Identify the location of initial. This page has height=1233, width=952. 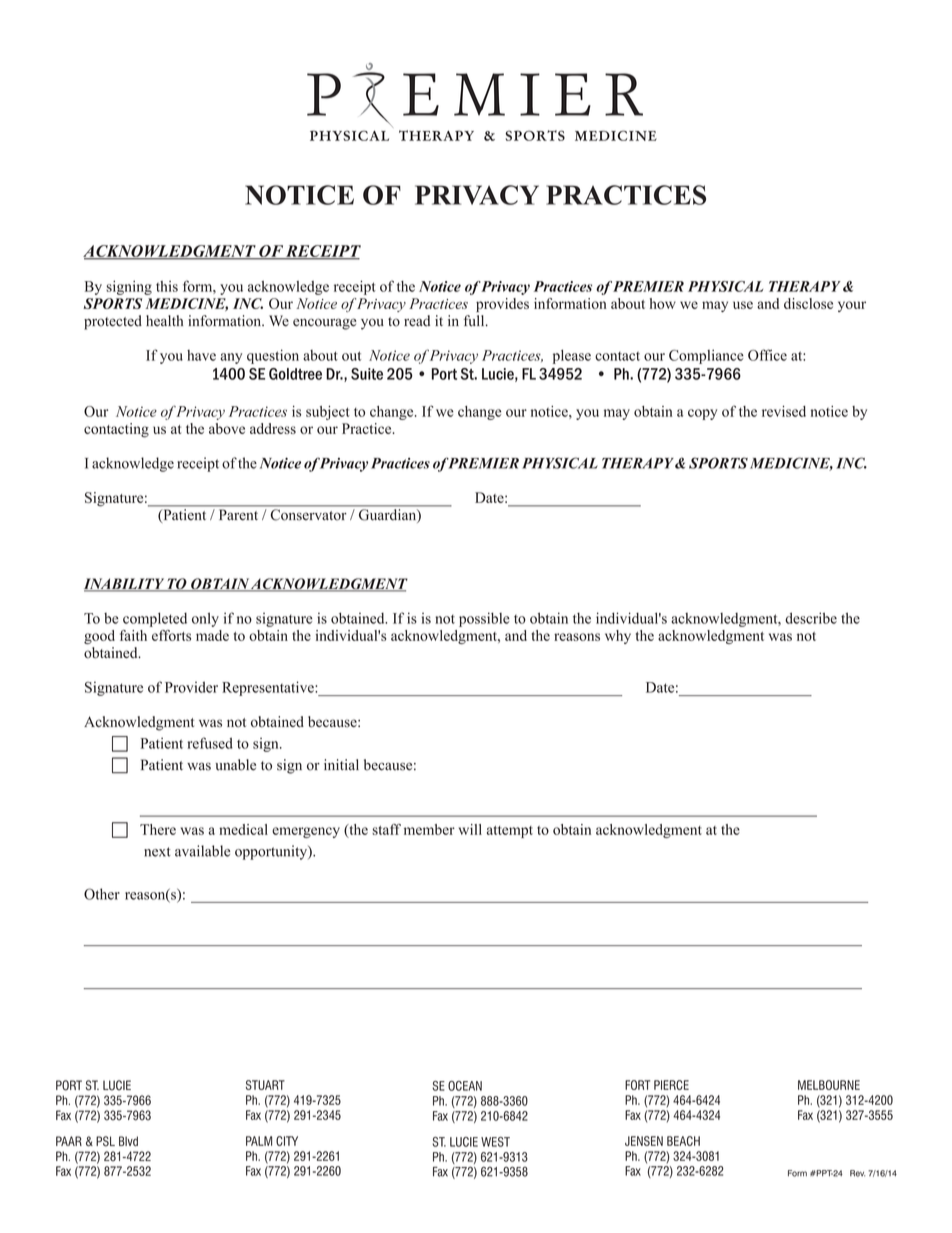
(341, 765).
